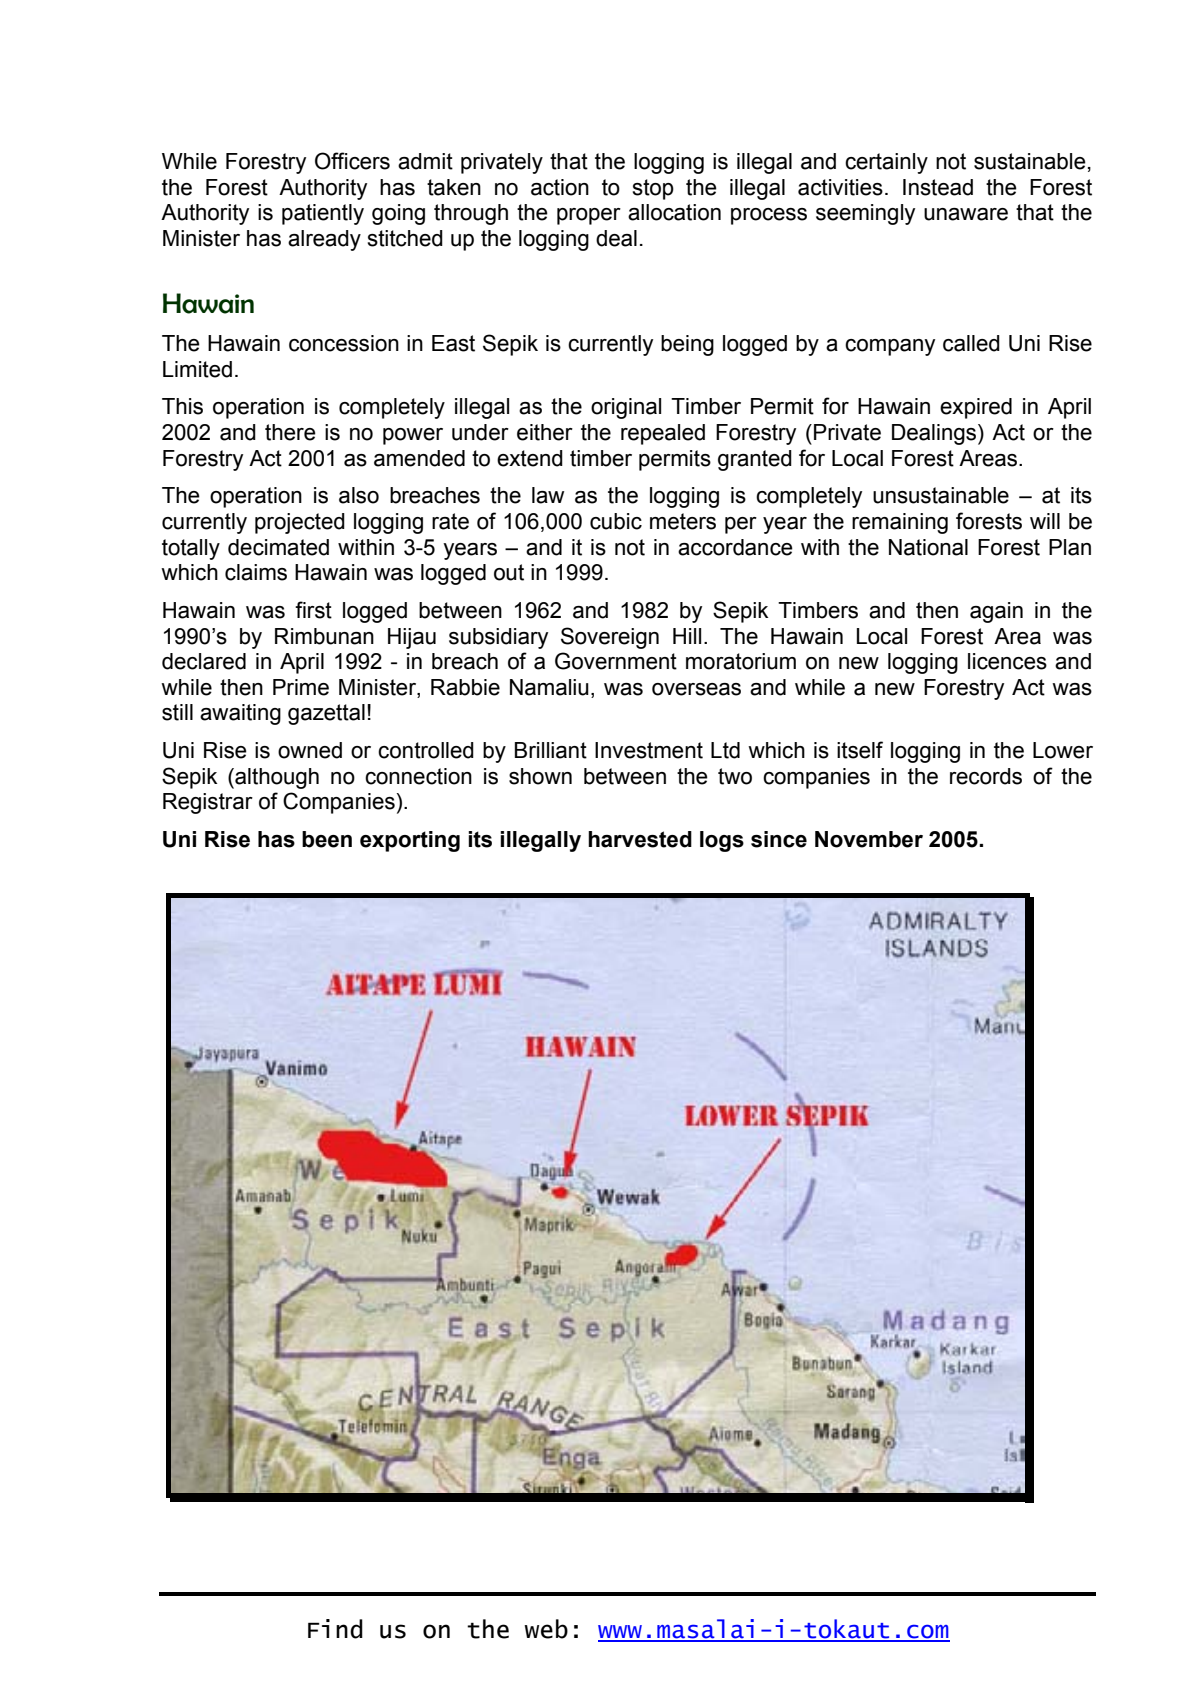 Image resolution: width=1204 pixels, height=1704 pixels. What do you see at coordinates (327, 839) in the page?
I see `been` at bounding box center [327, 839].
